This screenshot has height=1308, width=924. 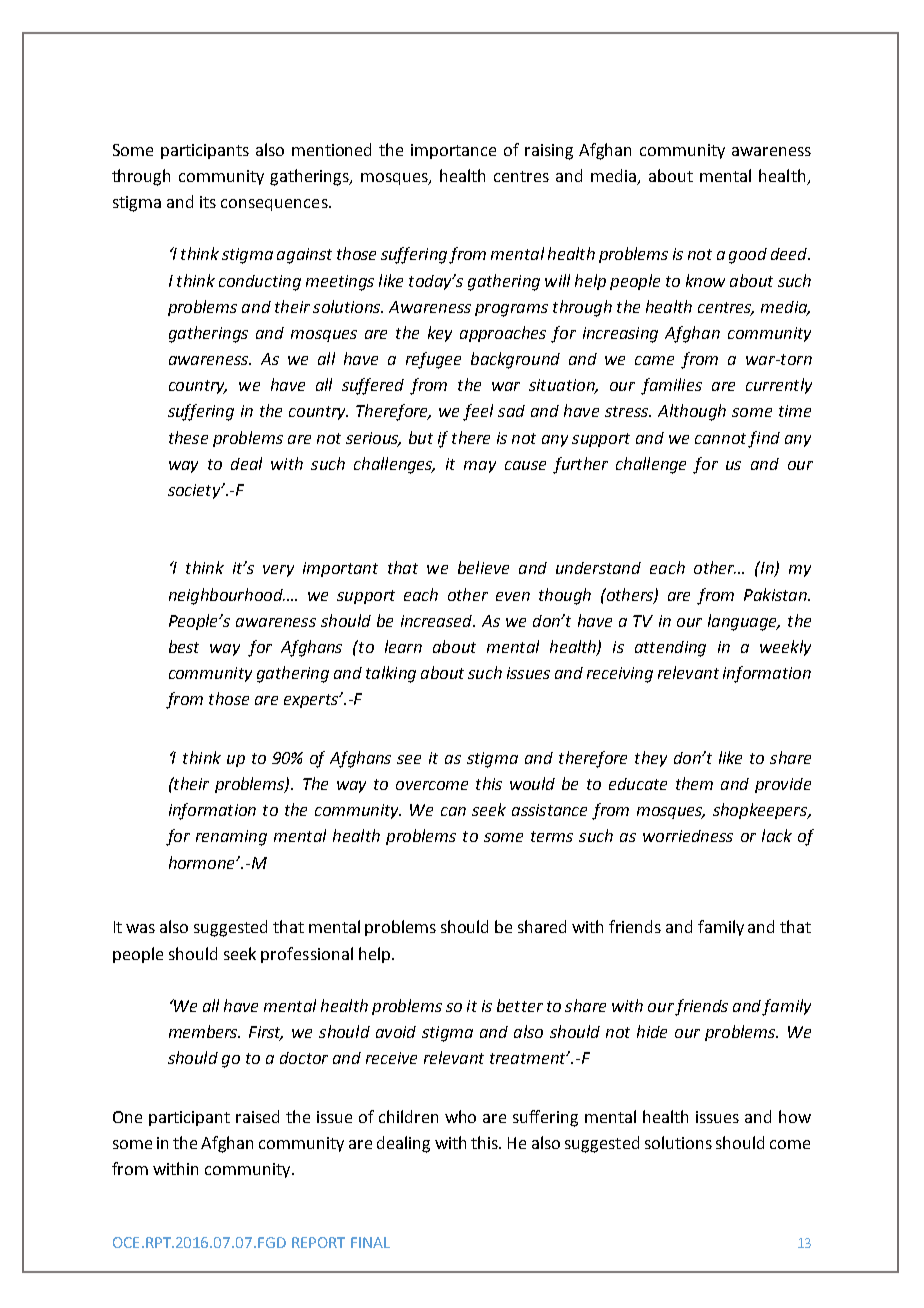 I want to click on hide, so click(x=652, y=1031).
